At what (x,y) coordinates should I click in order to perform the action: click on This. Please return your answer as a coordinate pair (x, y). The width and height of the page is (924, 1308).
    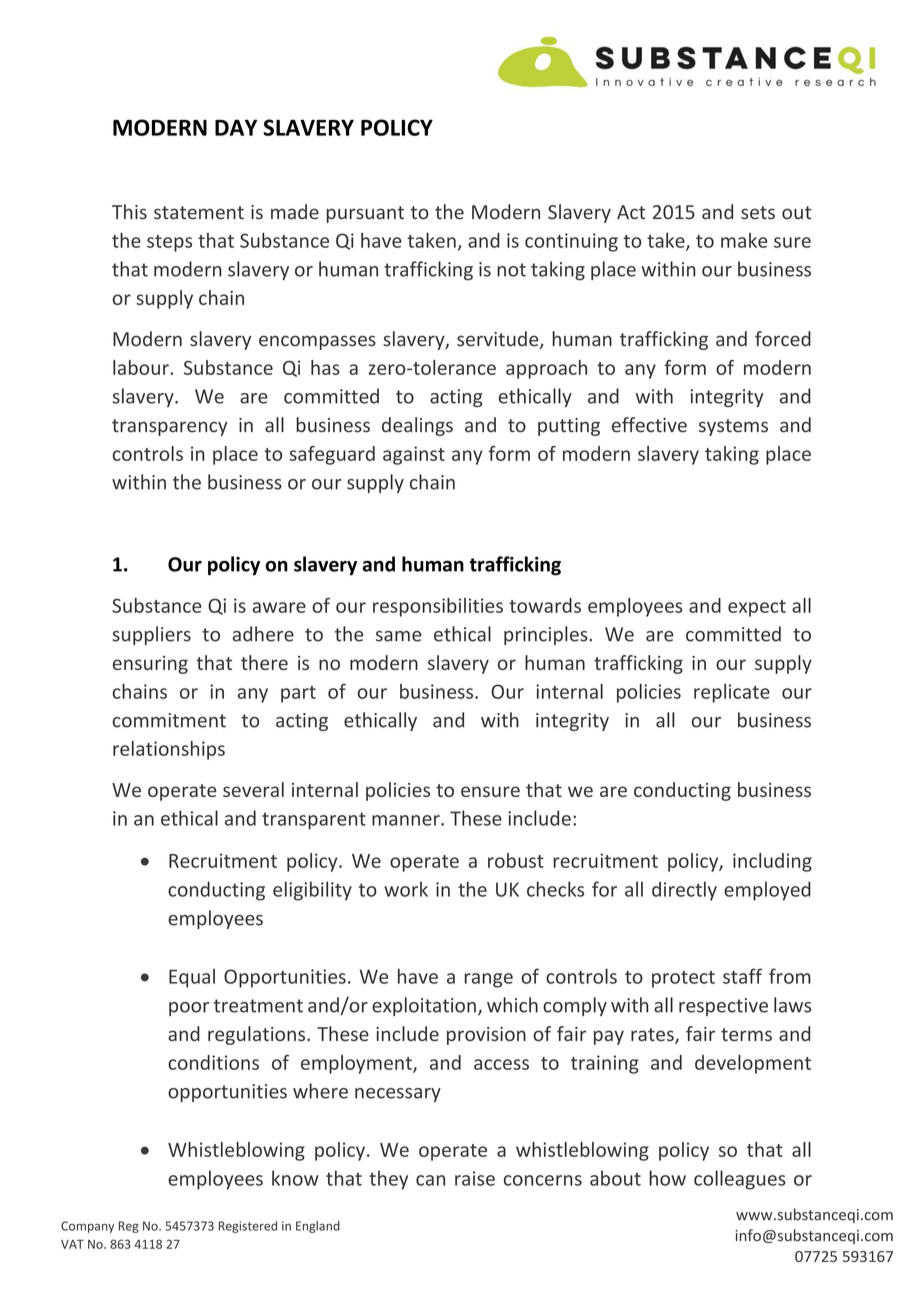
    Looking at the image, I should click on (129, 212).
